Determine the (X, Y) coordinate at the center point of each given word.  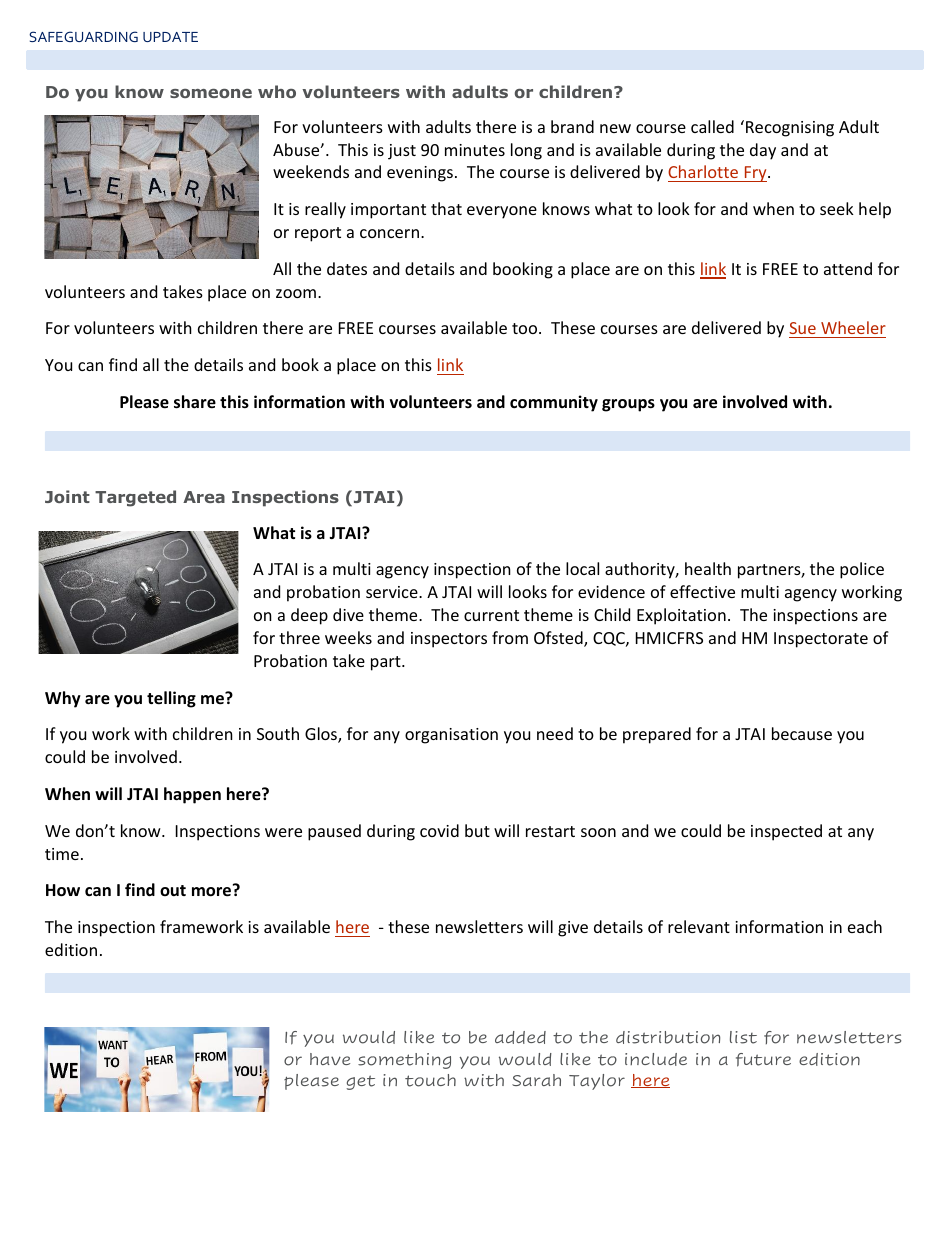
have (330, 1059)
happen (192, 795)
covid (439, 830)
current (491, 615)
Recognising (790, 129)
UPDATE (170, 37)
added (520, 1037)
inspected (786, 832)
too (526, 328)
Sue (803, 330)
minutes (475, 150)
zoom (297, 293)
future (763, 1060)
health (708, 568)
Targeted (135, 498)
